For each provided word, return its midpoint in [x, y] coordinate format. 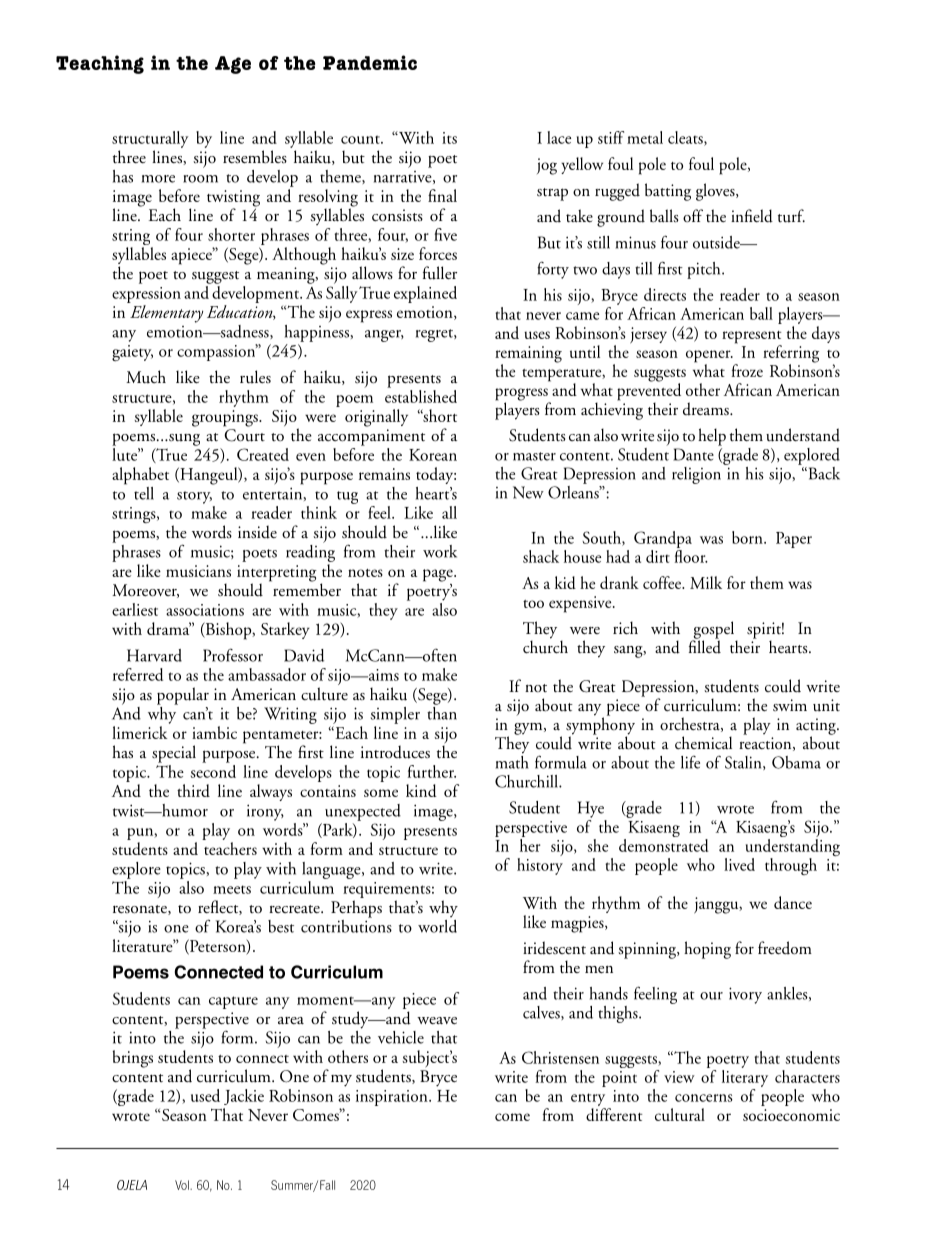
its [449, 138]
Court [244, 435]
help [712, 437]
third [193, 790]
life [690, 762]
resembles [255, 157]
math [512, 761]
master [534, 456]
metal [645, 137]
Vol [183, 1185]
